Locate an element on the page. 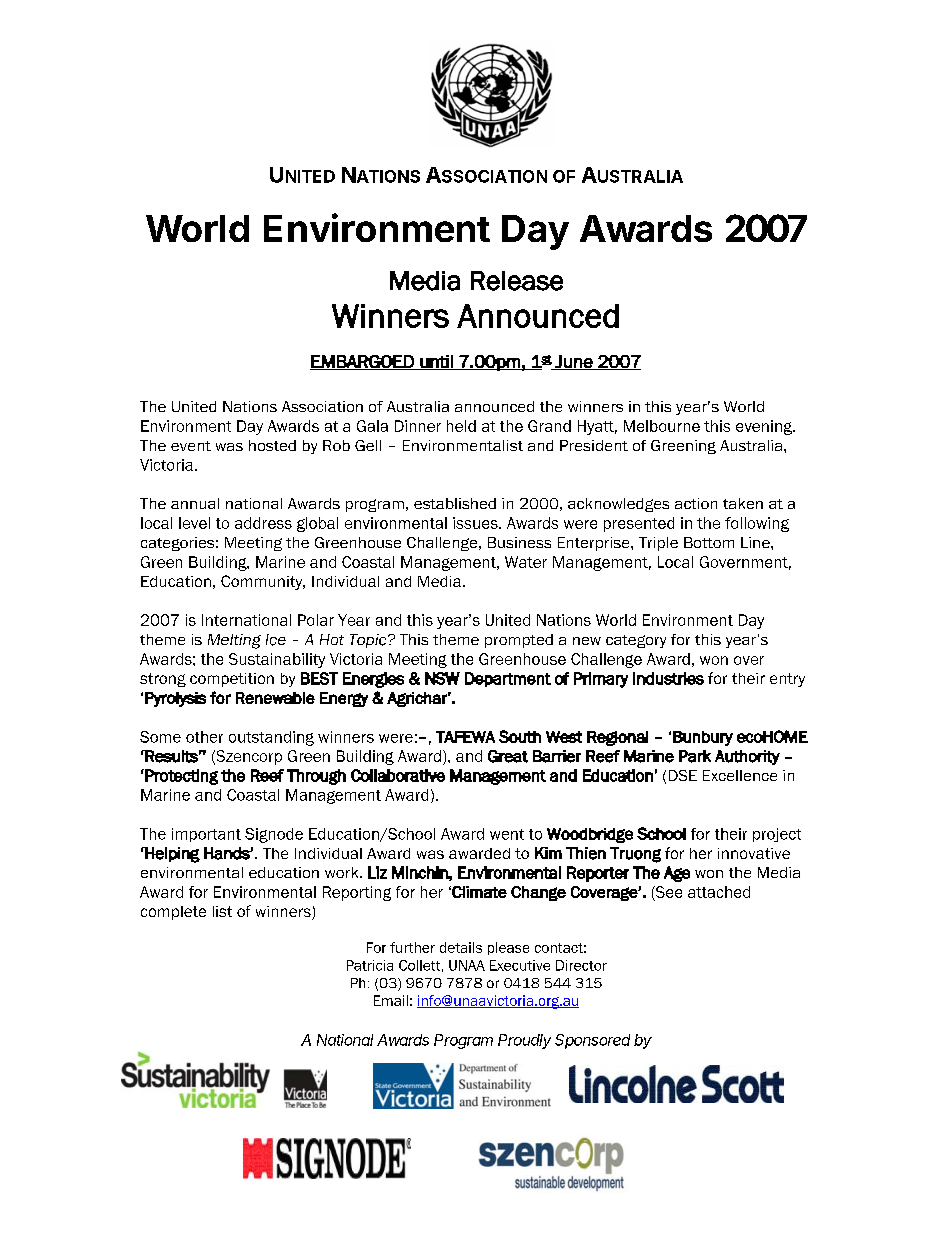  Industries is located at coordinates (668, 678).
